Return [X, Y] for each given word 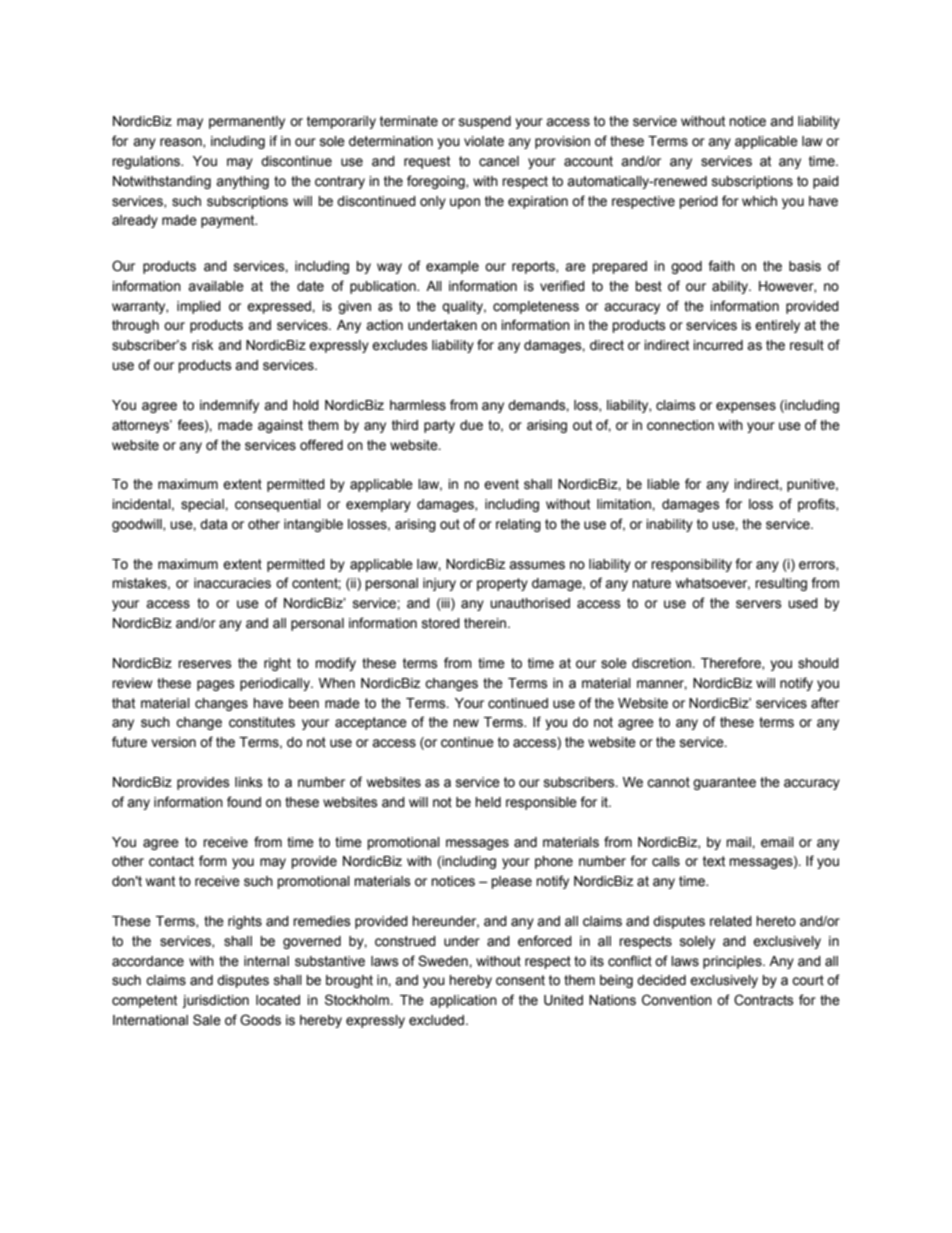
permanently [247, 122]
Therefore [732, 663]
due [471, 425]
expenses [746, 407]
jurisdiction [215, 1001]
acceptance [371, 723]
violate [484, 141]
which [759, 201]
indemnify [229, 406]
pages [216, 685]
